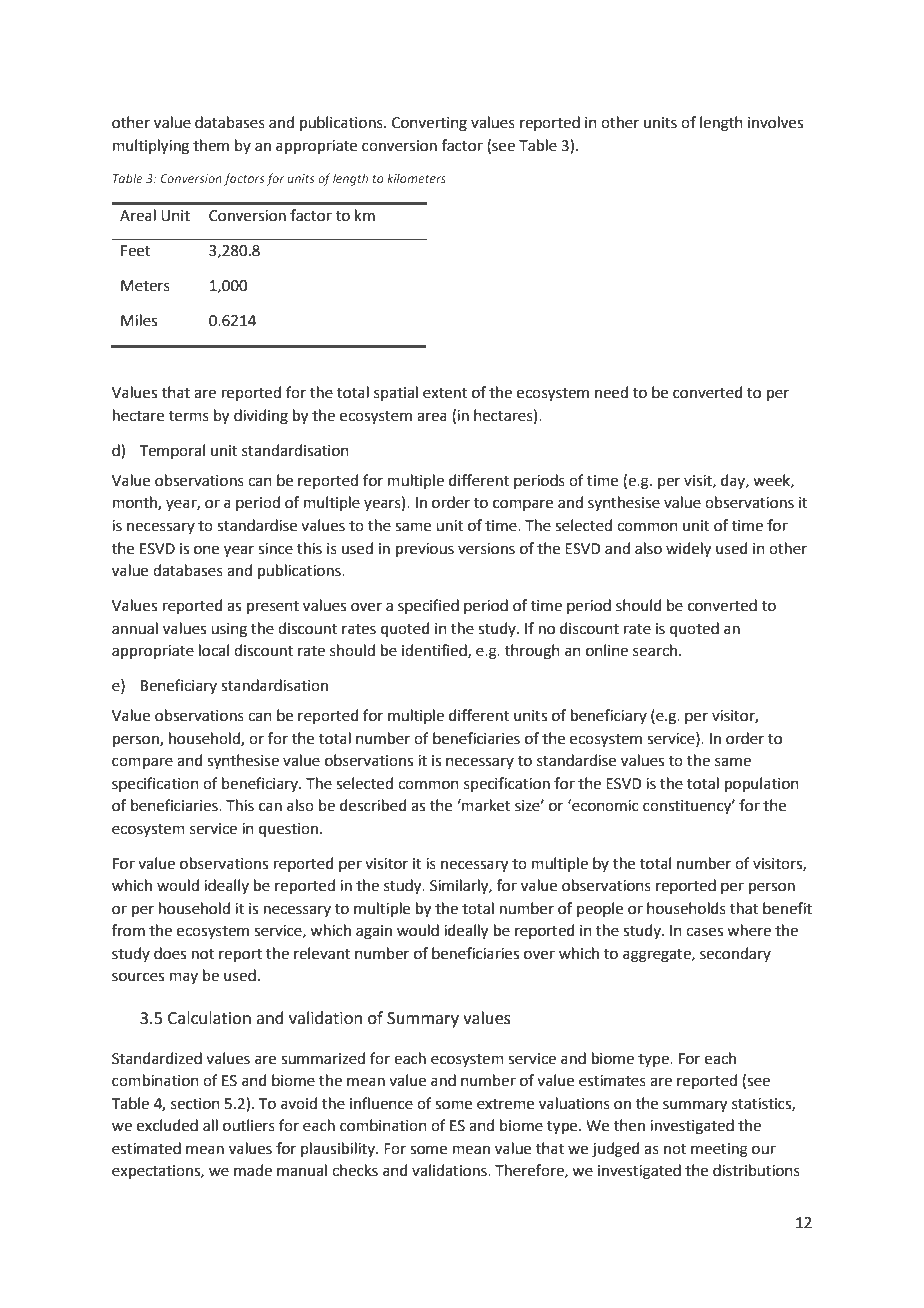 The image size is (924, 1308). I want to click on Converting, so click(429, 124).
